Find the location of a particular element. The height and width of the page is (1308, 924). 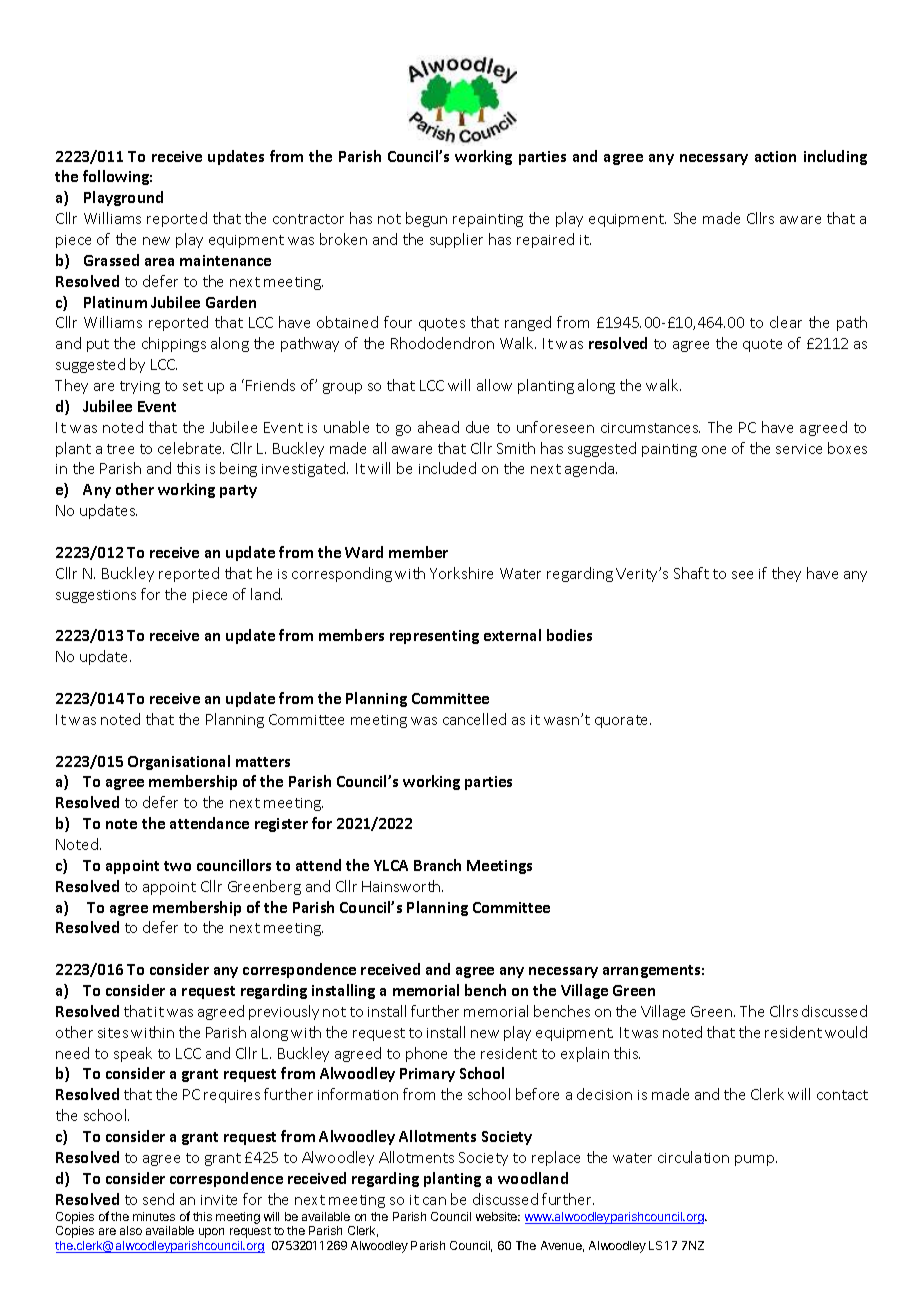

Branch is located at coordinates (437, 865).
